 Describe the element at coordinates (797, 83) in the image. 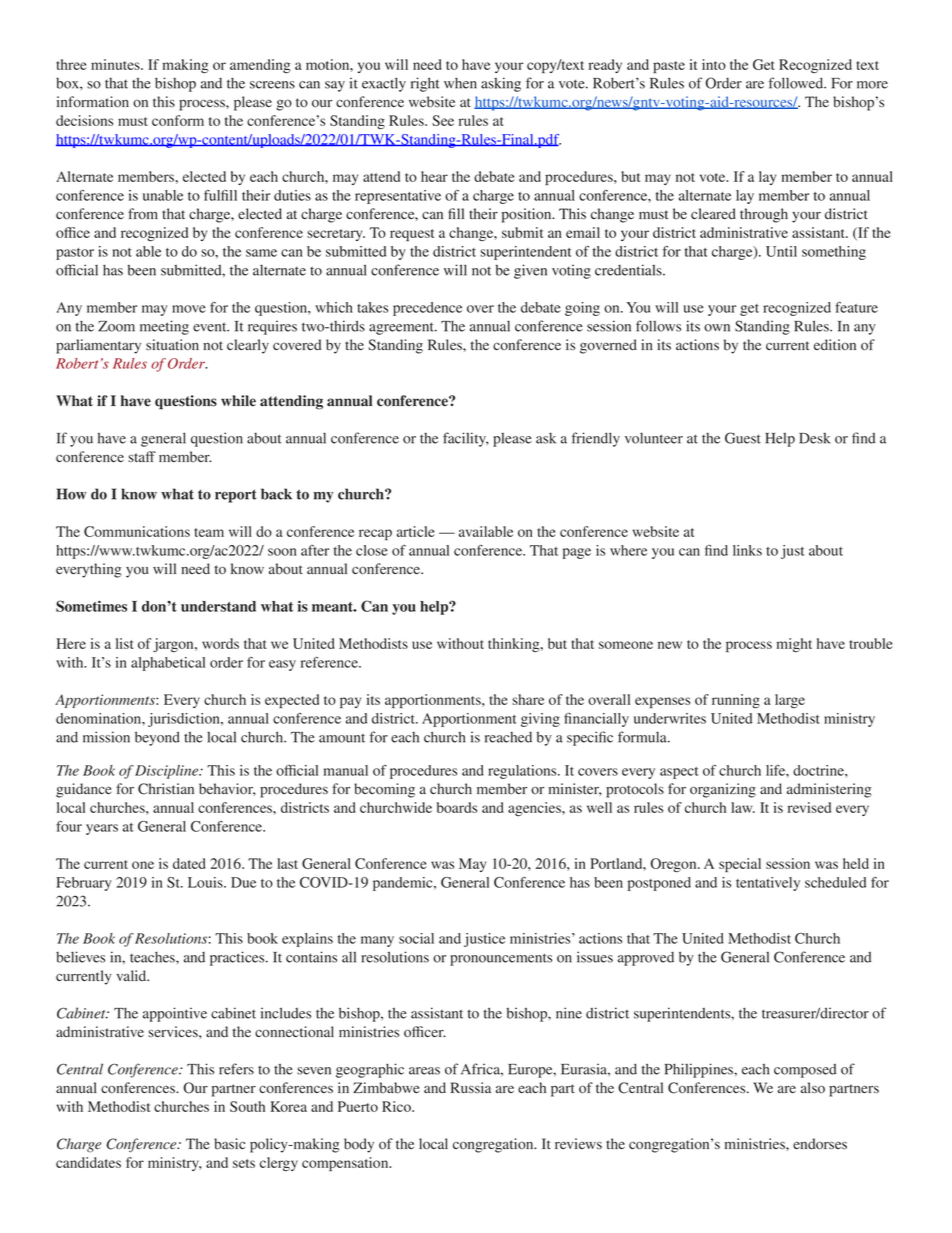

I see `followed` at that location.
